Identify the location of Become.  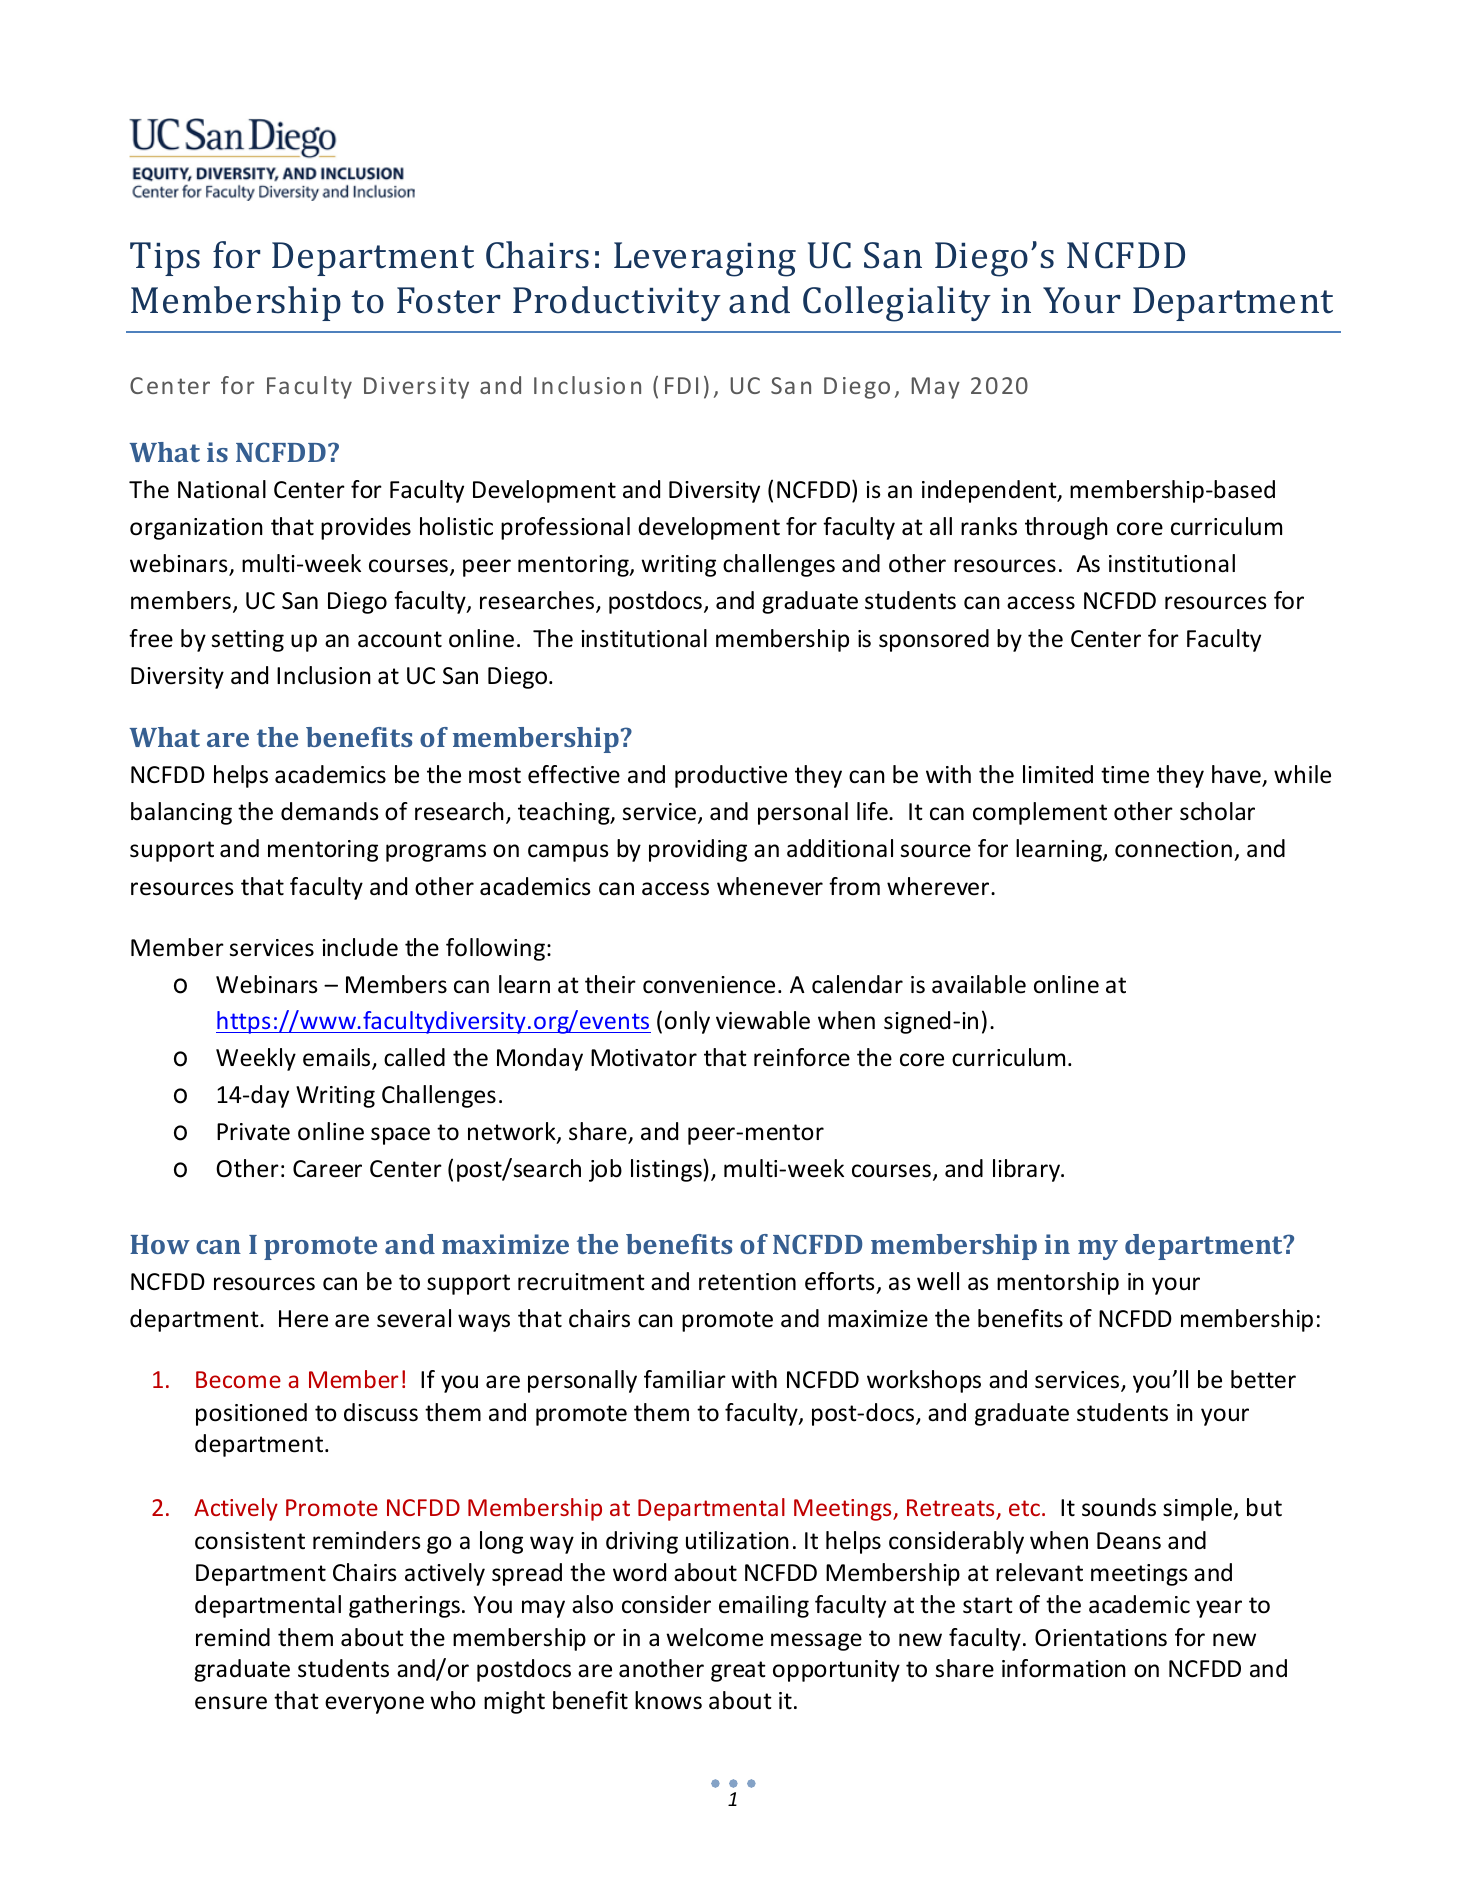
(238, 1379).
